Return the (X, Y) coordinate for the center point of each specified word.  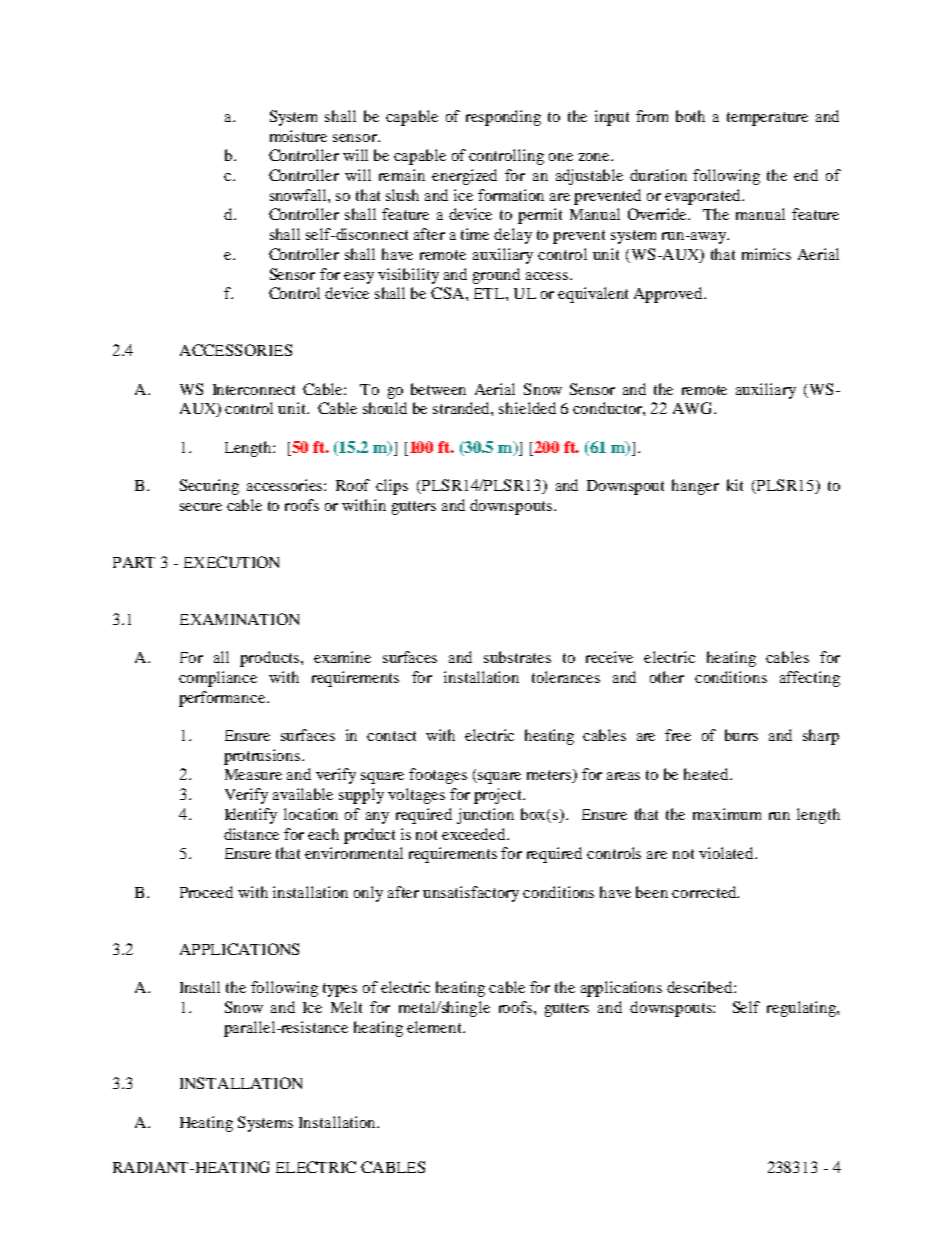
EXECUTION (231, 562)
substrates (517, 657)
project (499, 796)
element (435, 1027)
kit (735, 485)
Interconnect (254, 389)
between (438, 389)
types (340, 990)
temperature (767, 119)
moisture (298, 136)
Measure (253, 774)
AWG (694, 408)
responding (503, 118)
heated (707, 774)
